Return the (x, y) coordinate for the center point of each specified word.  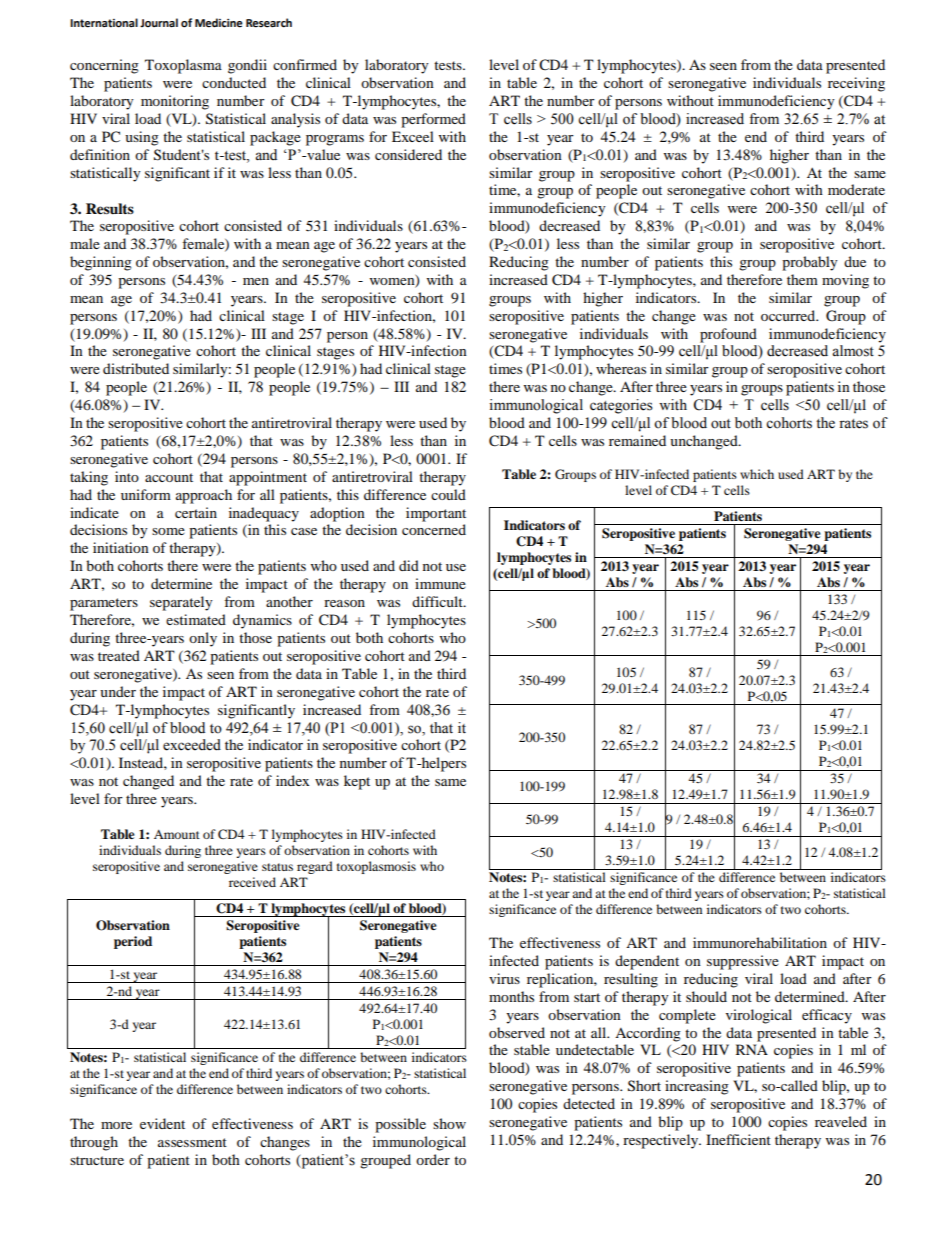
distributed (136, 368)
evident (162, 1123)
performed (433, 120)
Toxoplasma (183, 66)
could (448, 494)
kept (357, 782)
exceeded (192, 745)
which (757, 474)
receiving (856, 84)
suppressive (743, 962)
